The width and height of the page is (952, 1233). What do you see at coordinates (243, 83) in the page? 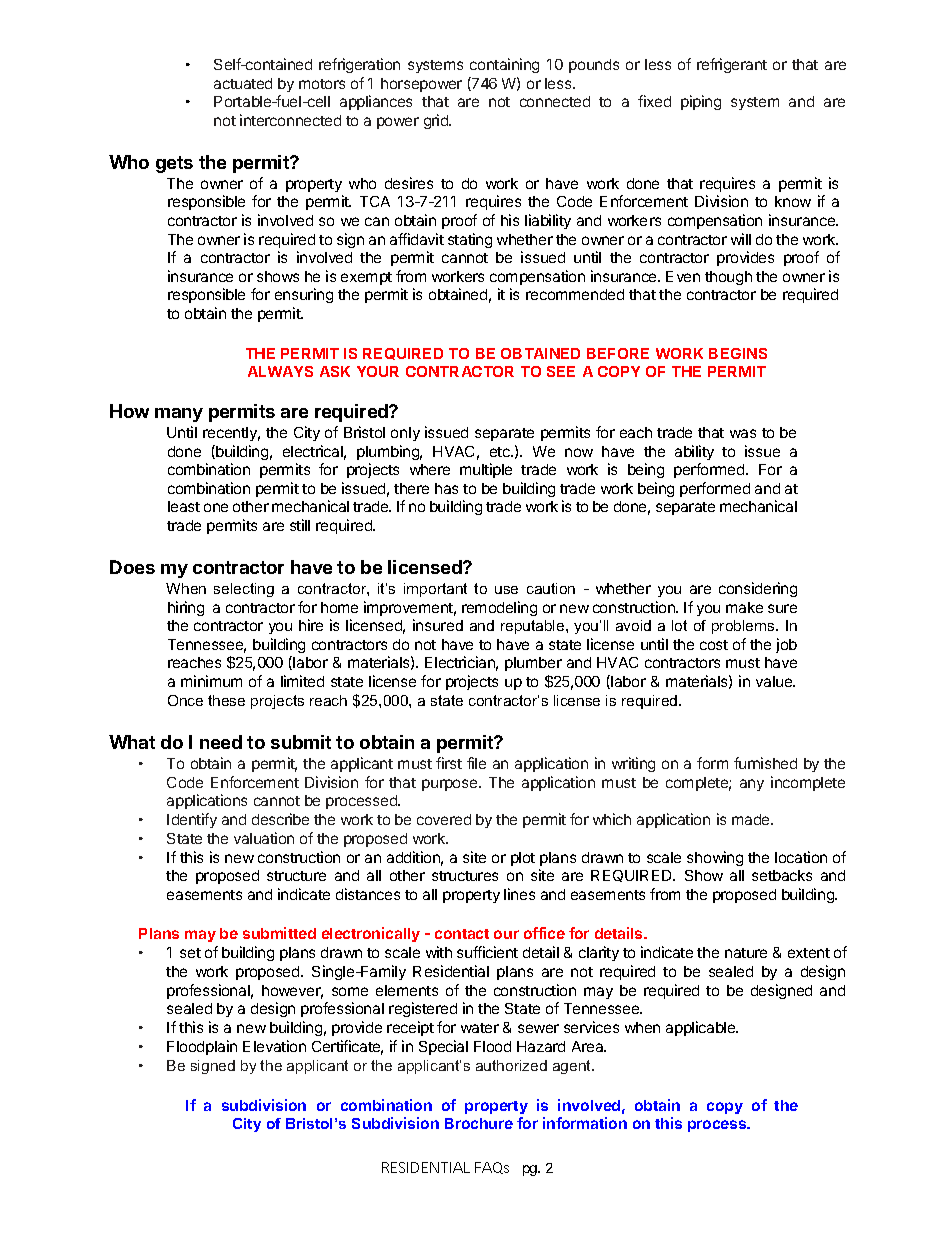
I see `actuated` at bounding box center [243, 83].
